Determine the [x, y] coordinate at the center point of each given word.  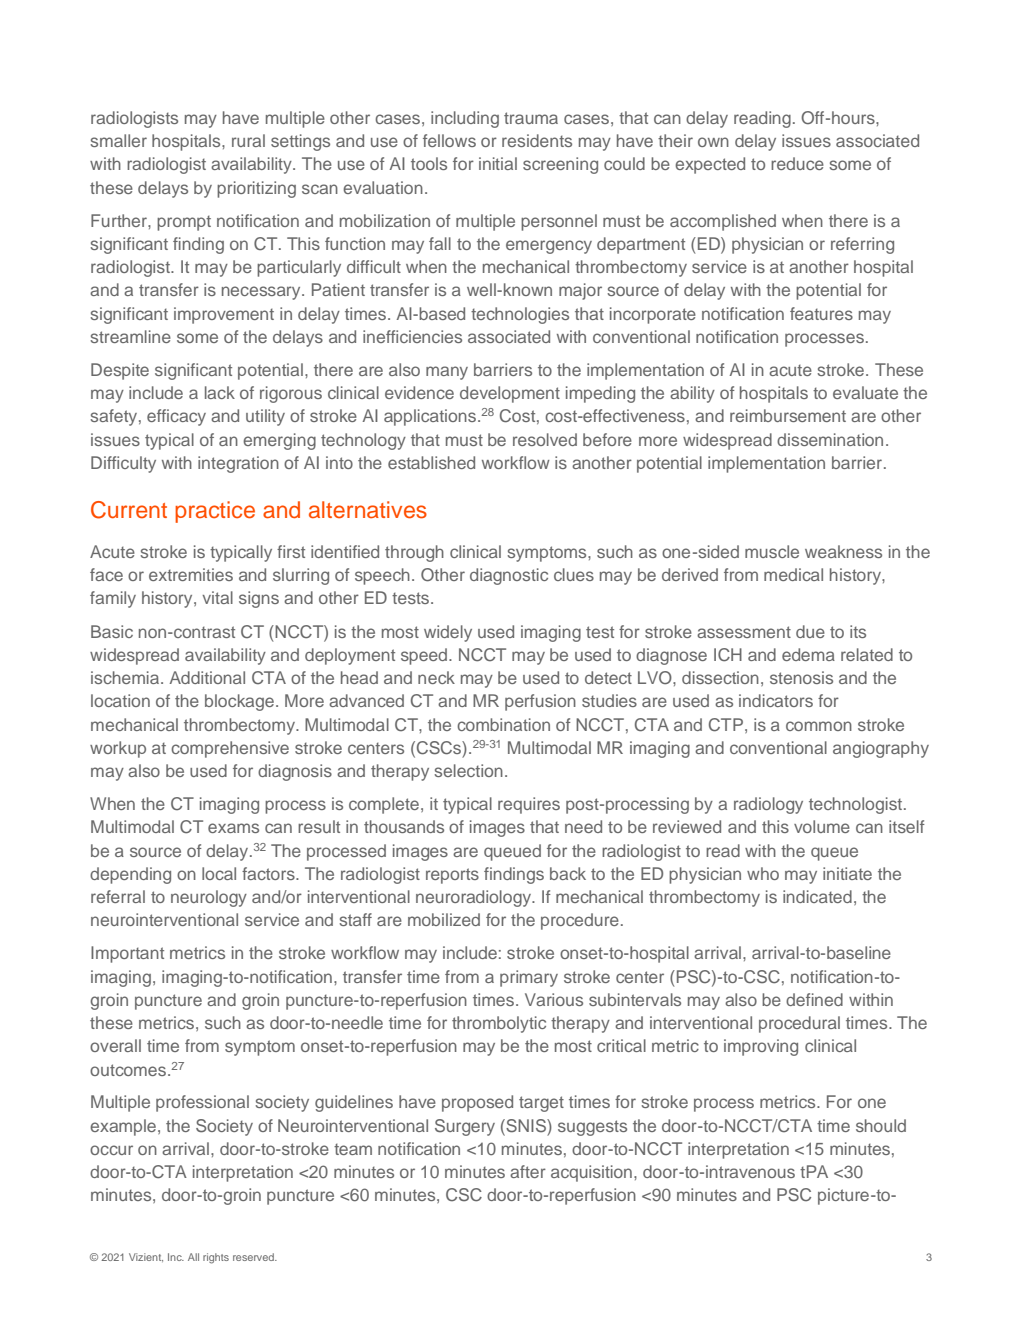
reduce [797, 163]
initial [498, 163]
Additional [207, 677]
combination [503, 724]
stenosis [801, 677]
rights [216, 1258]
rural [248, 140]
